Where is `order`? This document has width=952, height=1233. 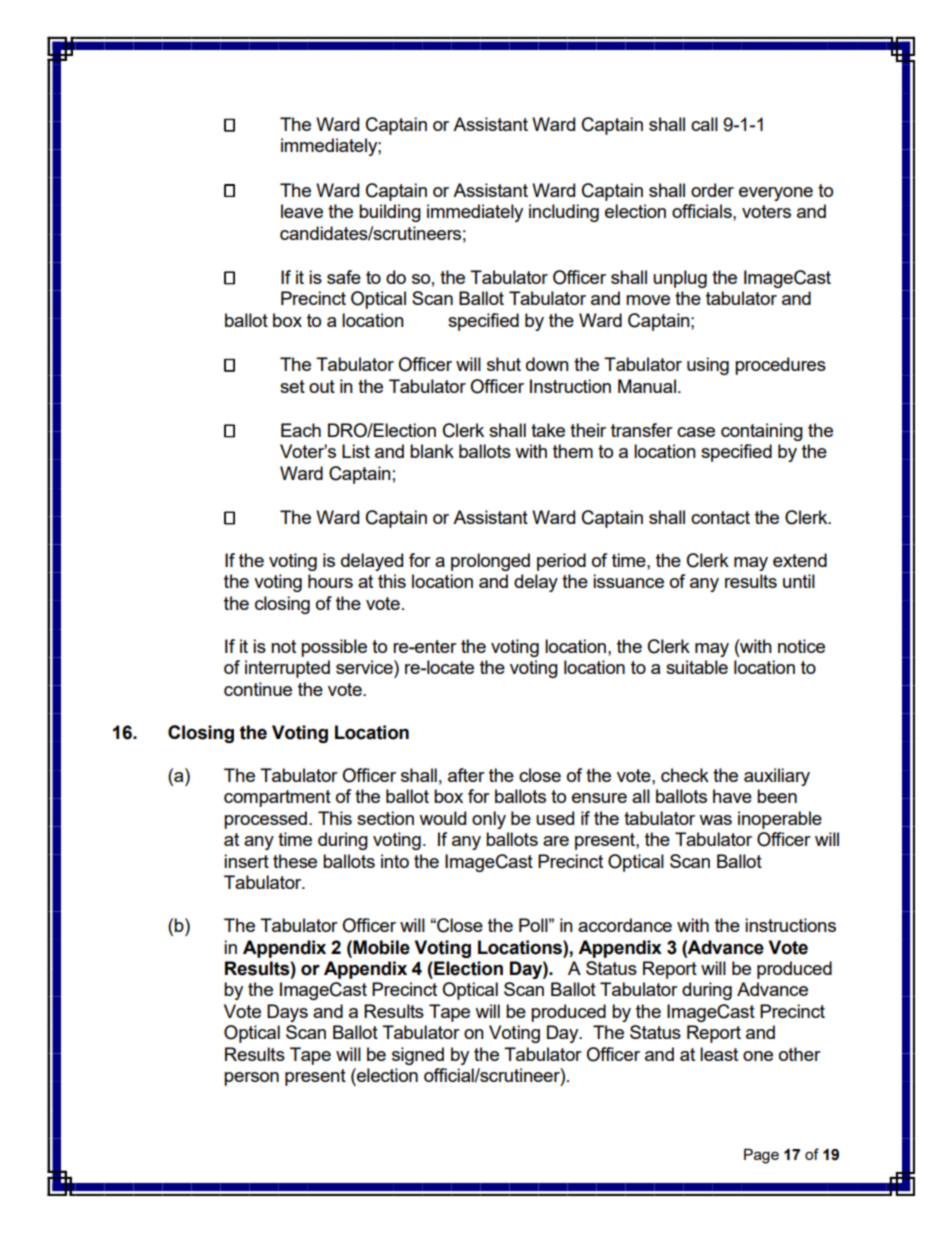
order is located at coordinates (712, 190).
